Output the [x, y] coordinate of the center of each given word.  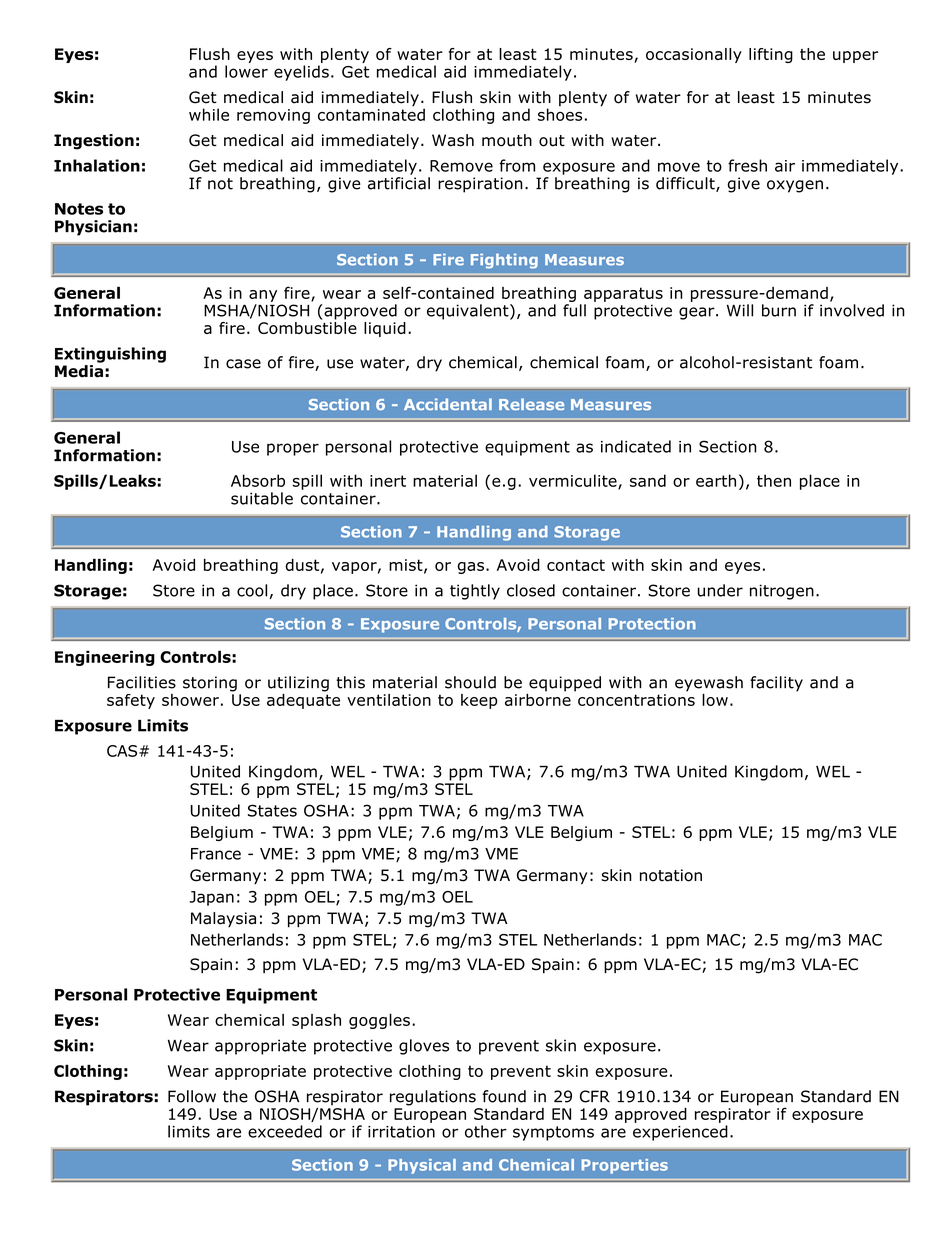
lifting [771, 55]
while [209, 114]
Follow [192, 1096]
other [486, 1131]
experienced [680, 1133]
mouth [507, 140]
